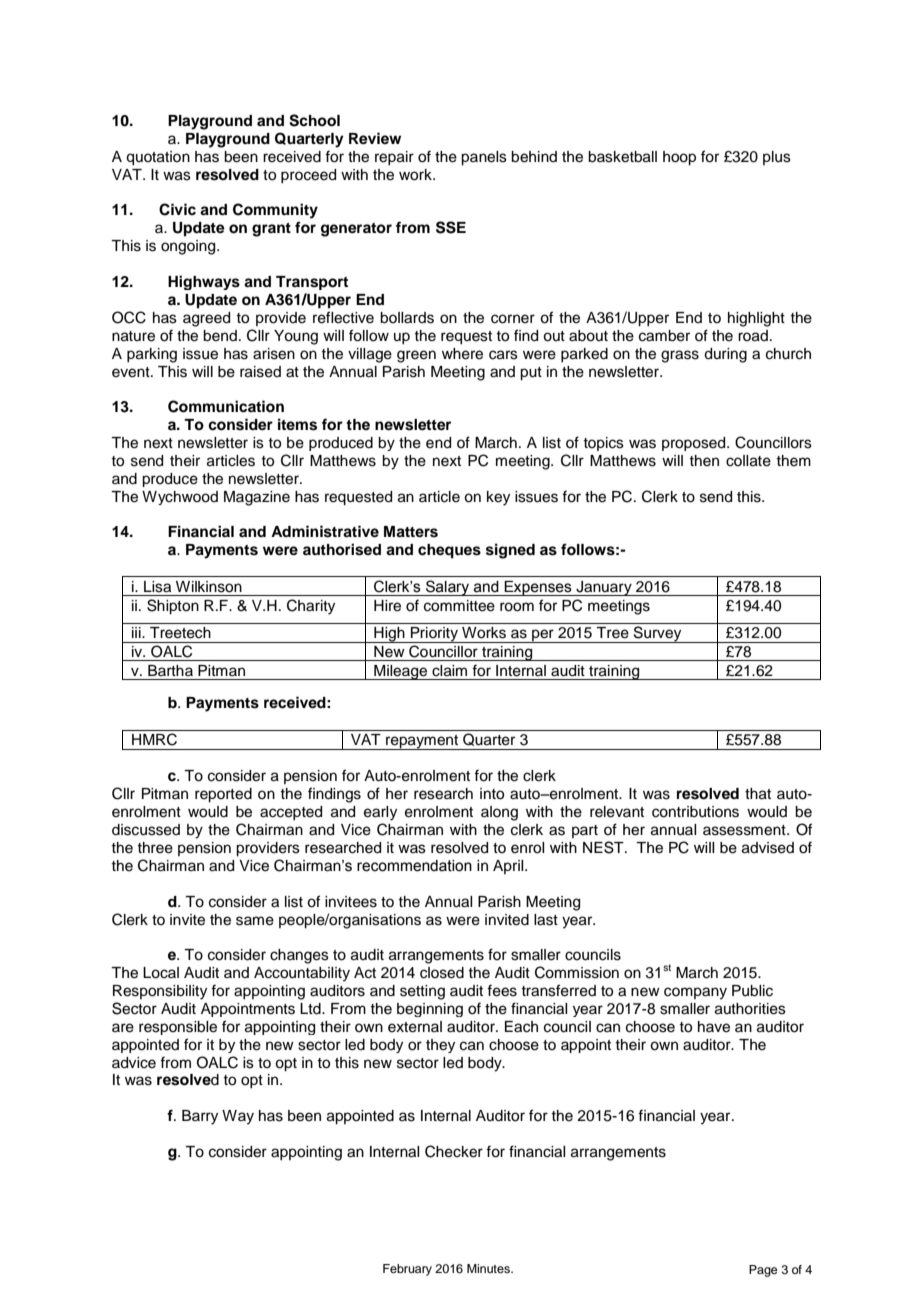  What do you see at coordinates (414, 866) in the screenshot?
I see `recommendation` at bounding box center [414, 866].
